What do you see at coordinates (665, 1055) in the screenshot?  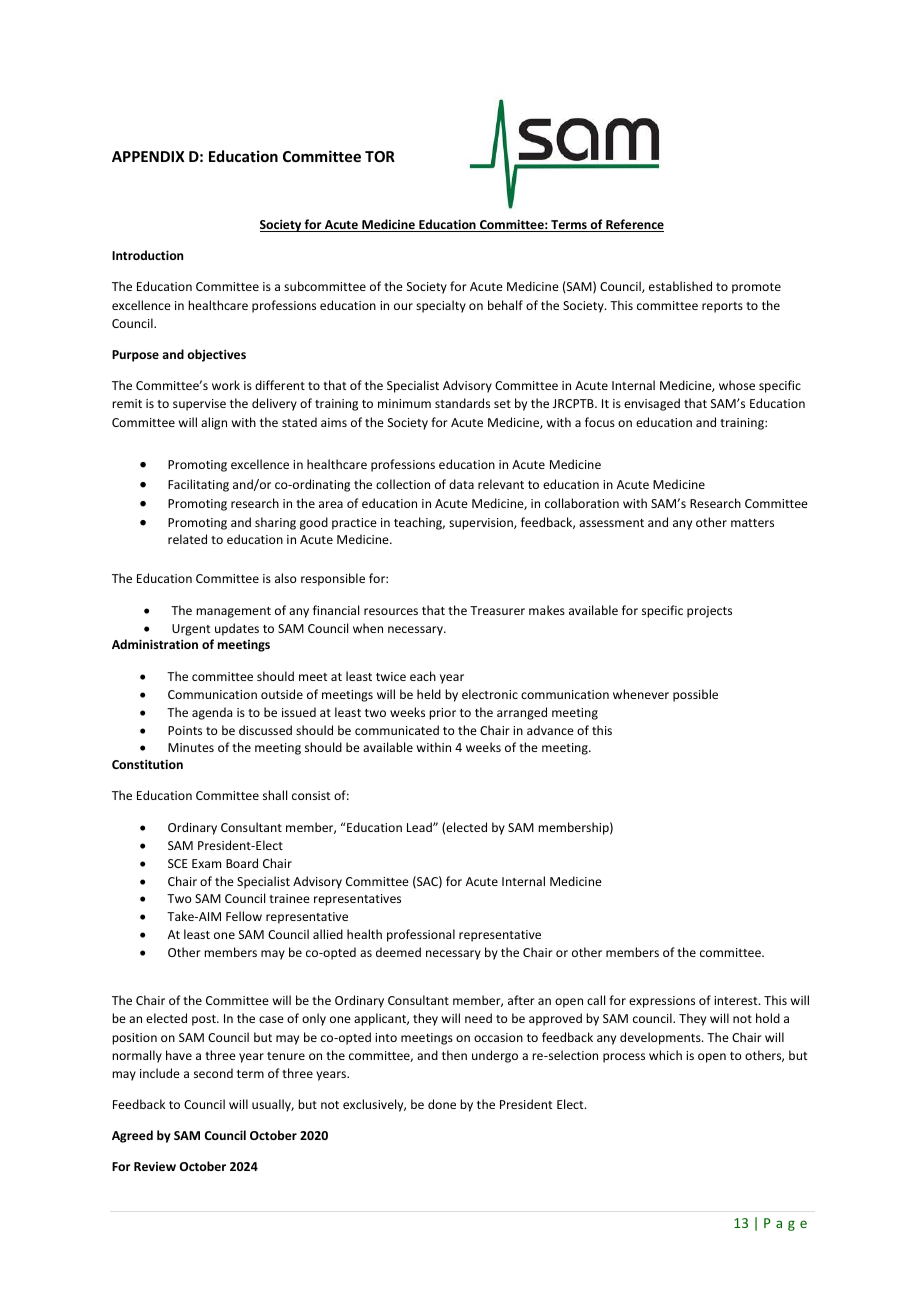 I see `which` at bounding box center [665, 1055].
